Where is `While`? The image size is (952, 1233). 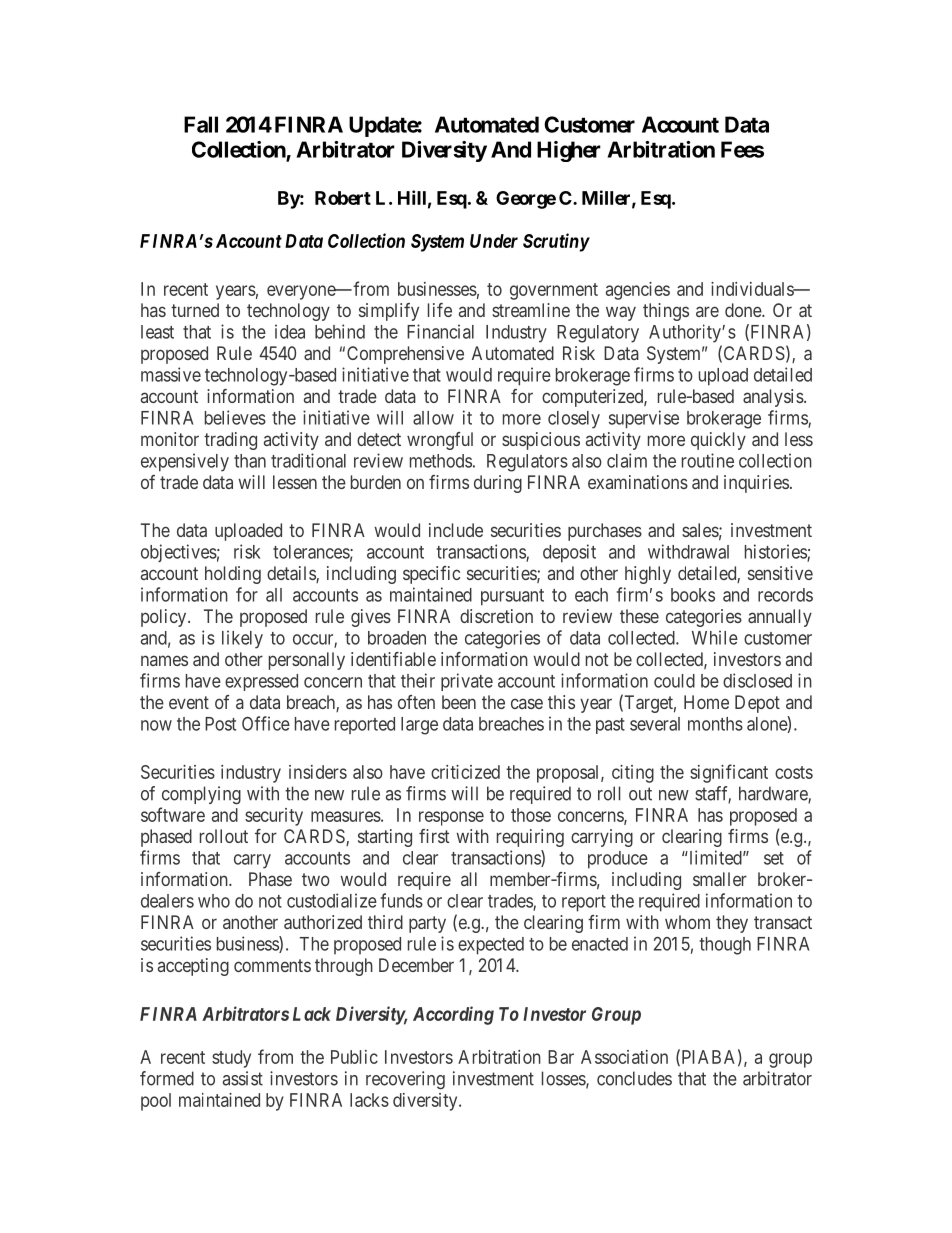
While is located at coordinates (715, 637).
